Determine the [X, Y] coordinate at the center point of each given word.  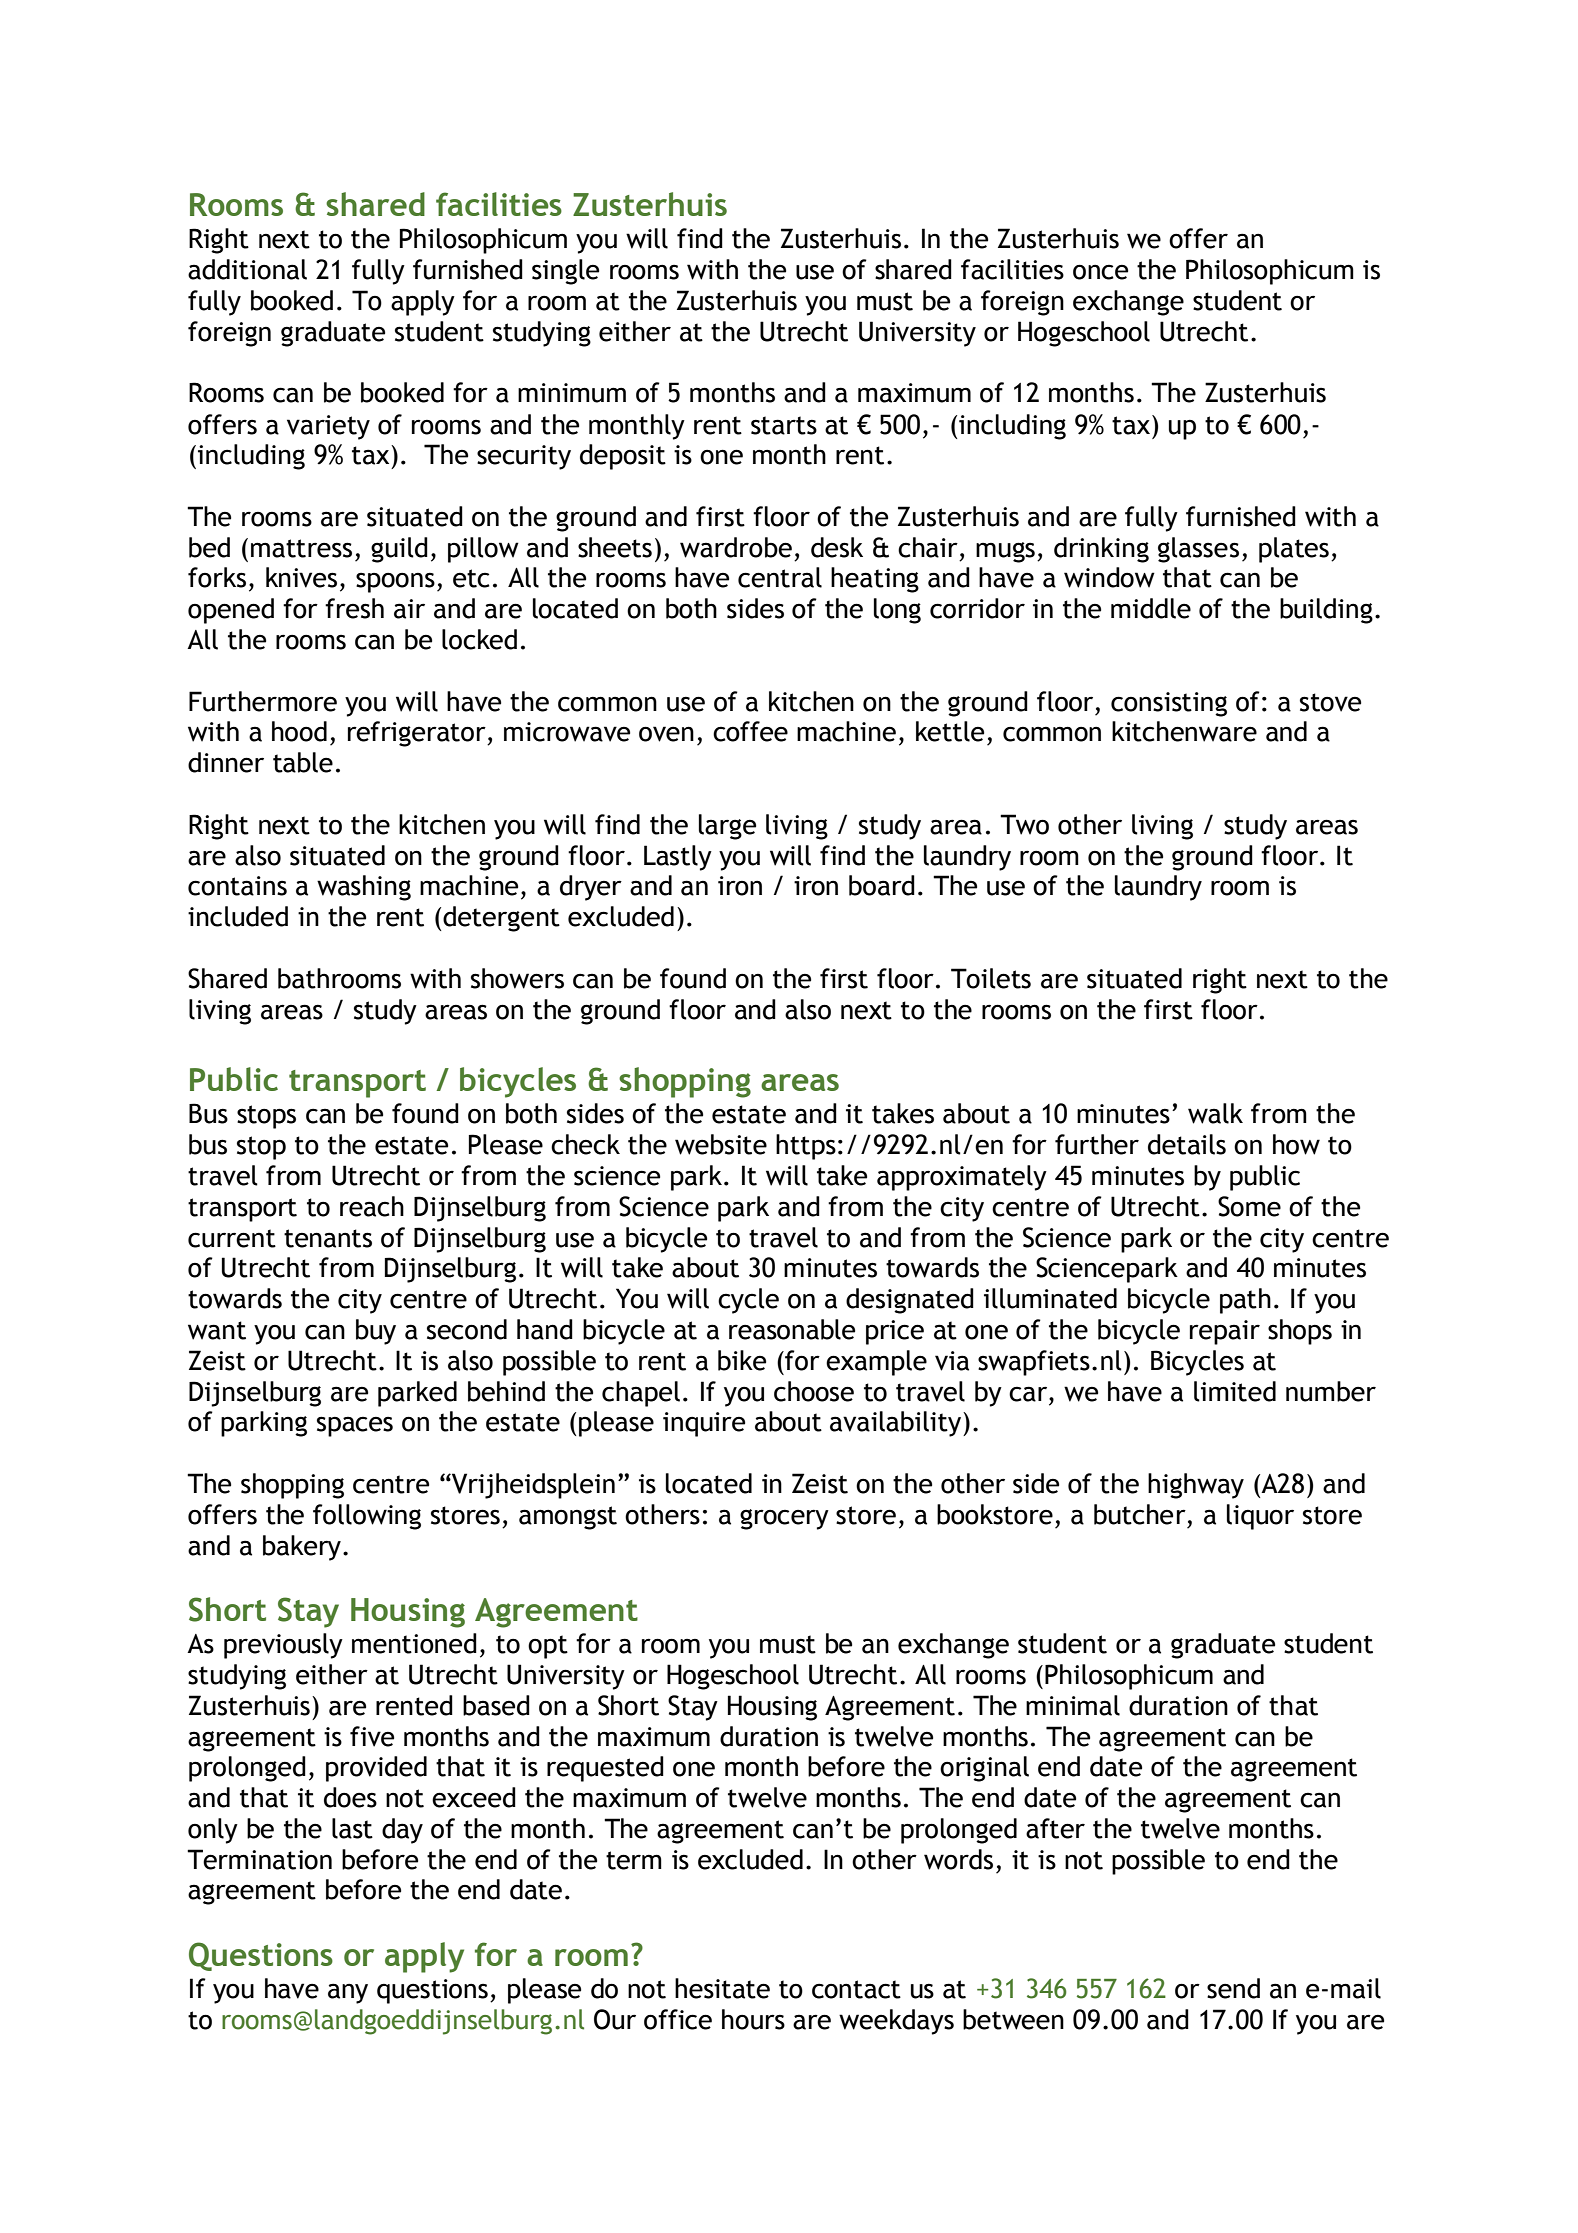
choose [814, 1391]
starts [784, 425]
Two [1024, 824]
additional [247, 269]
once [1100, 272]
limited [1235, 1391]
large [727, 827]
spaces [355, 1426]
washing [364, 888]
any [348, 1993]
